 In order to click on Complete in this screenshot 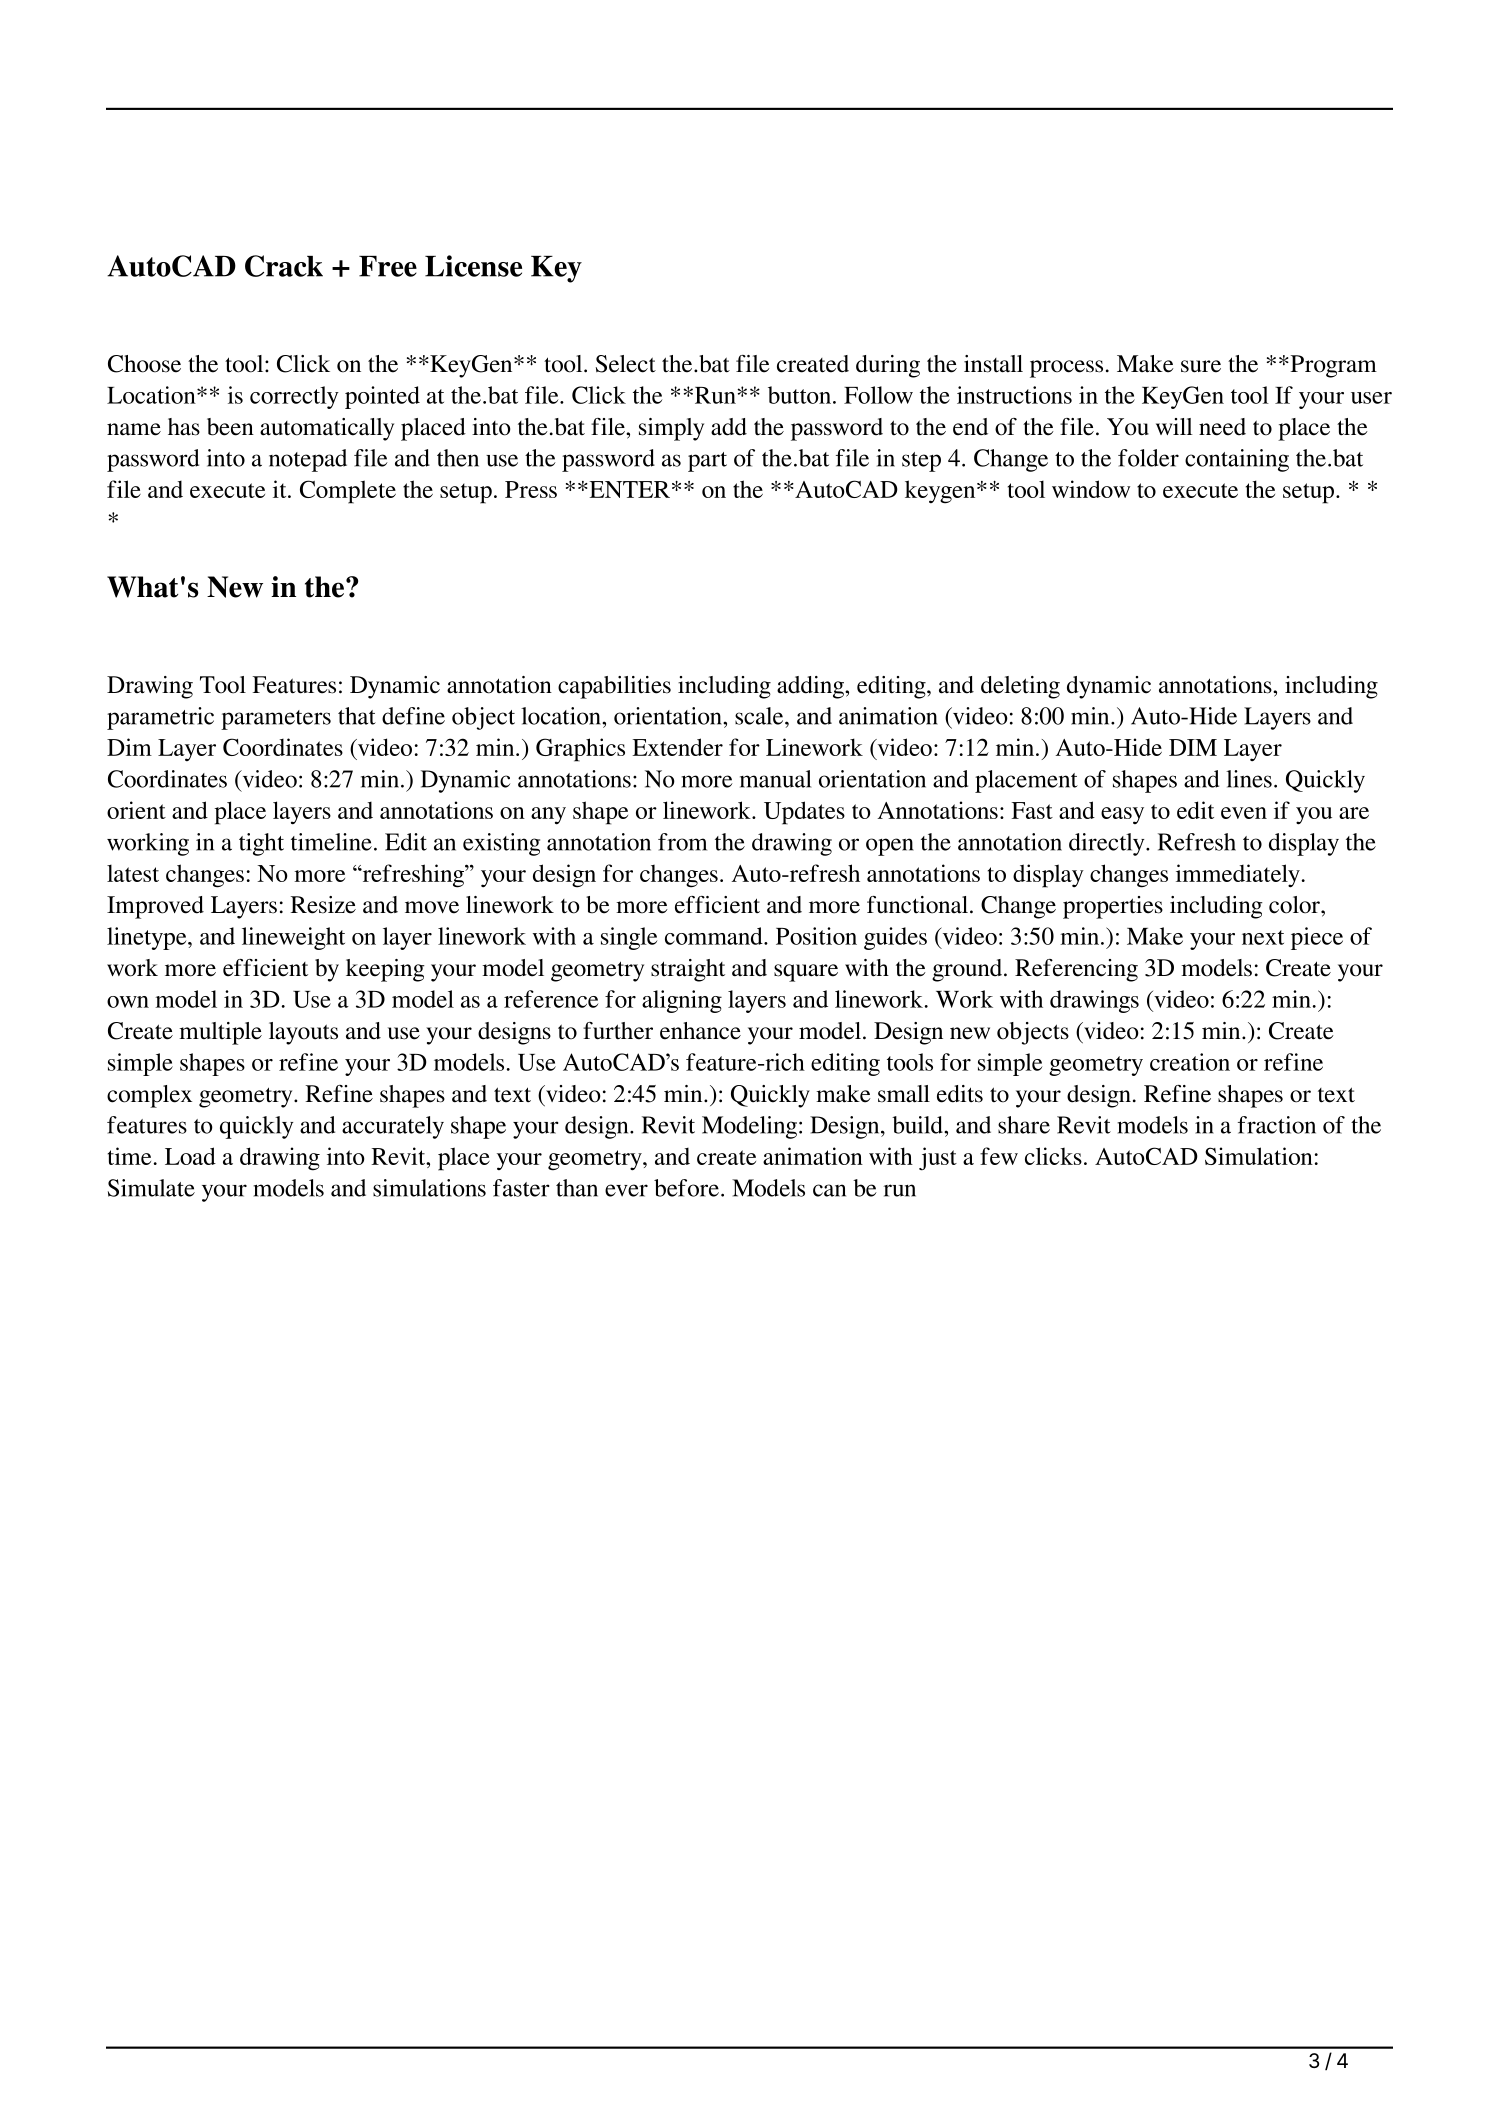, I will do `click(348, 492)`.
